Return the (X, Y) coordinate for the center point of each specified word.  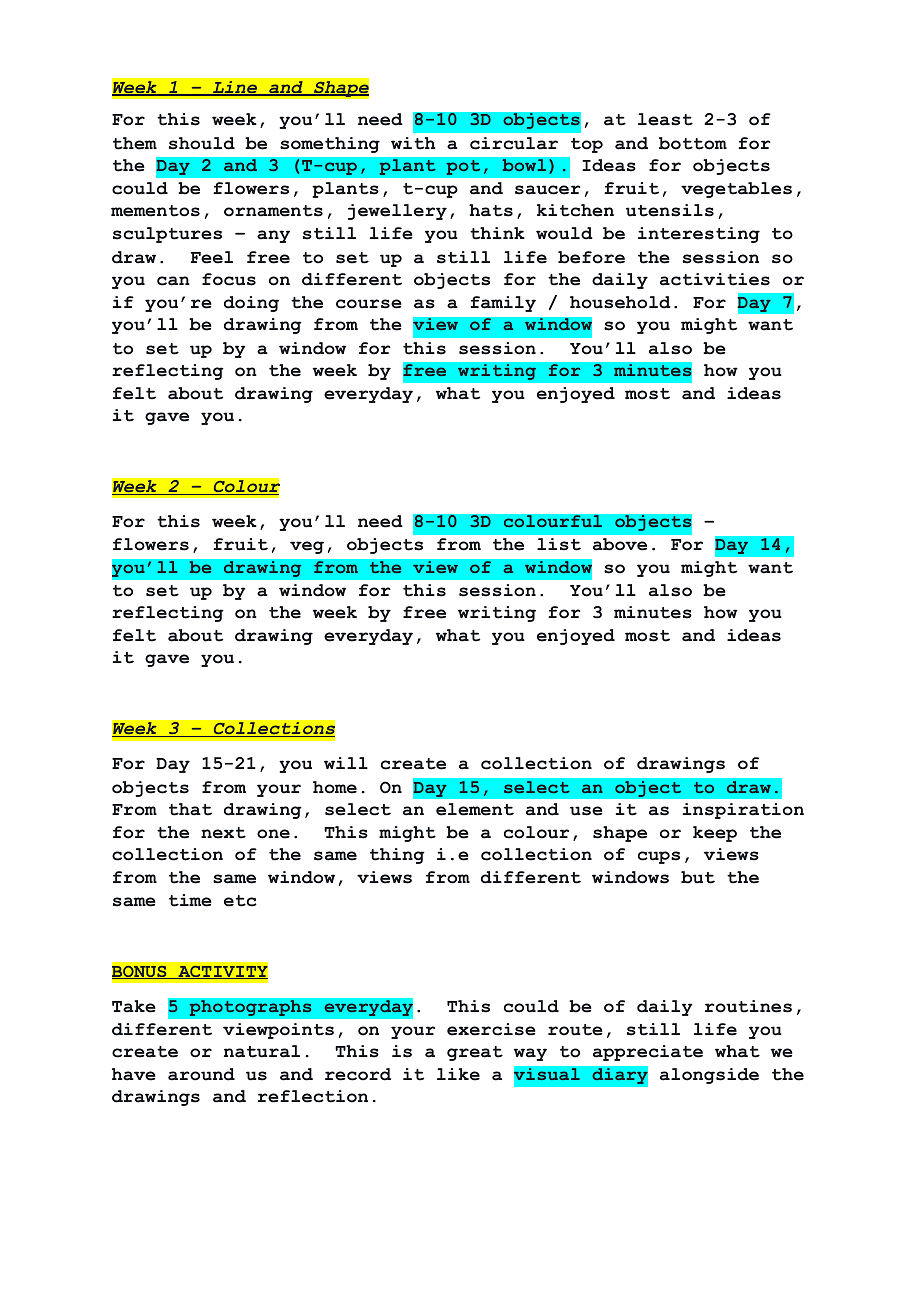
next (223, 833)
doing (251, 304)
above (620, 544)
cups (659, 857)
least (665, 119)
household (620, 302)
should (202, 143)
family (503, 304)
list (559, 544)
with (413, 143)
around (201, 1074)
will (346, 763)
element (475, 809)
